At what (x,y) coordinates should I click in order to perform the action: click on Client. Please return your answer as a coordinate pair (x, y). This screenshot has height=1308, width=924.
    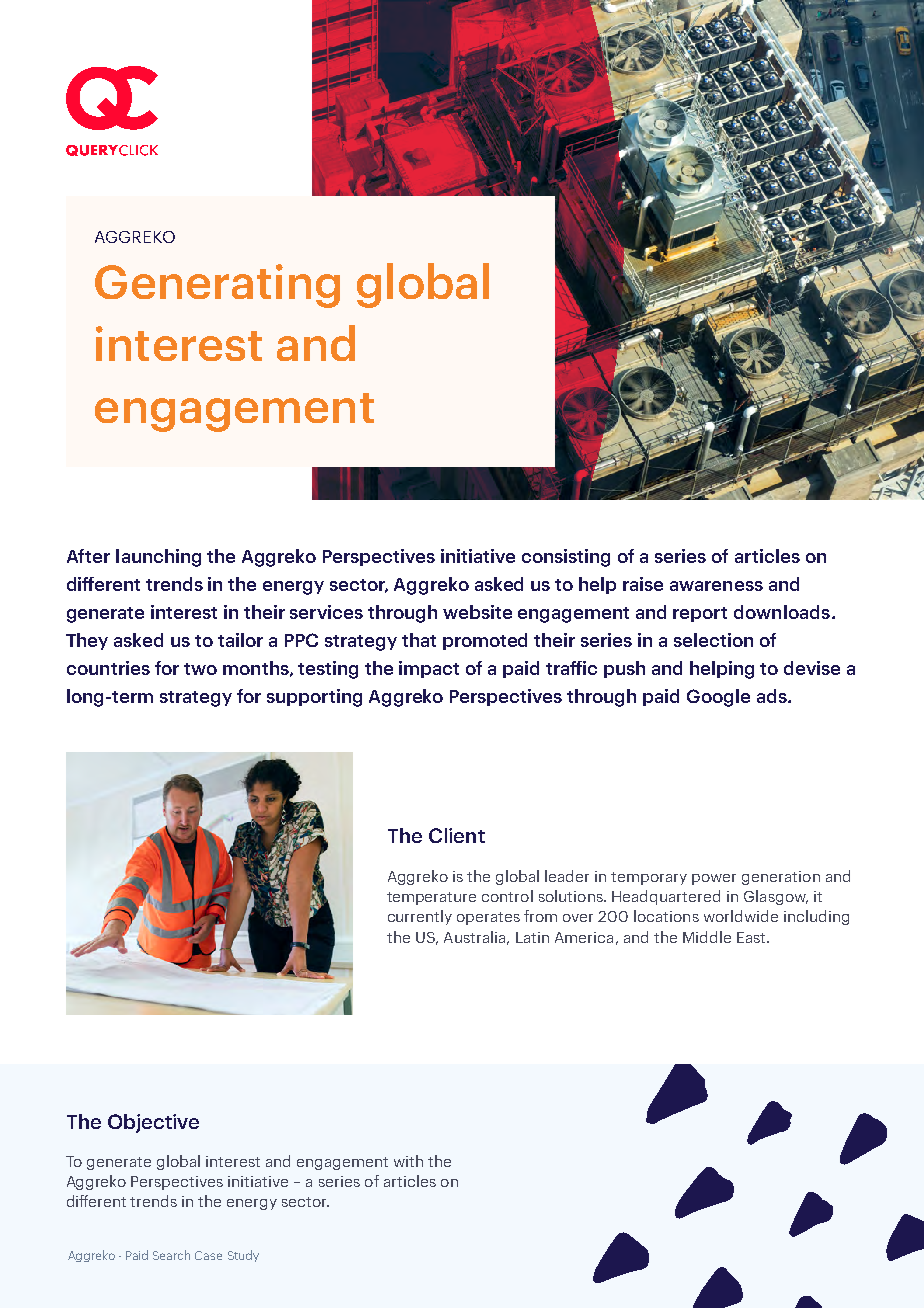
    Looking at the image, I should click on (457, 835).
